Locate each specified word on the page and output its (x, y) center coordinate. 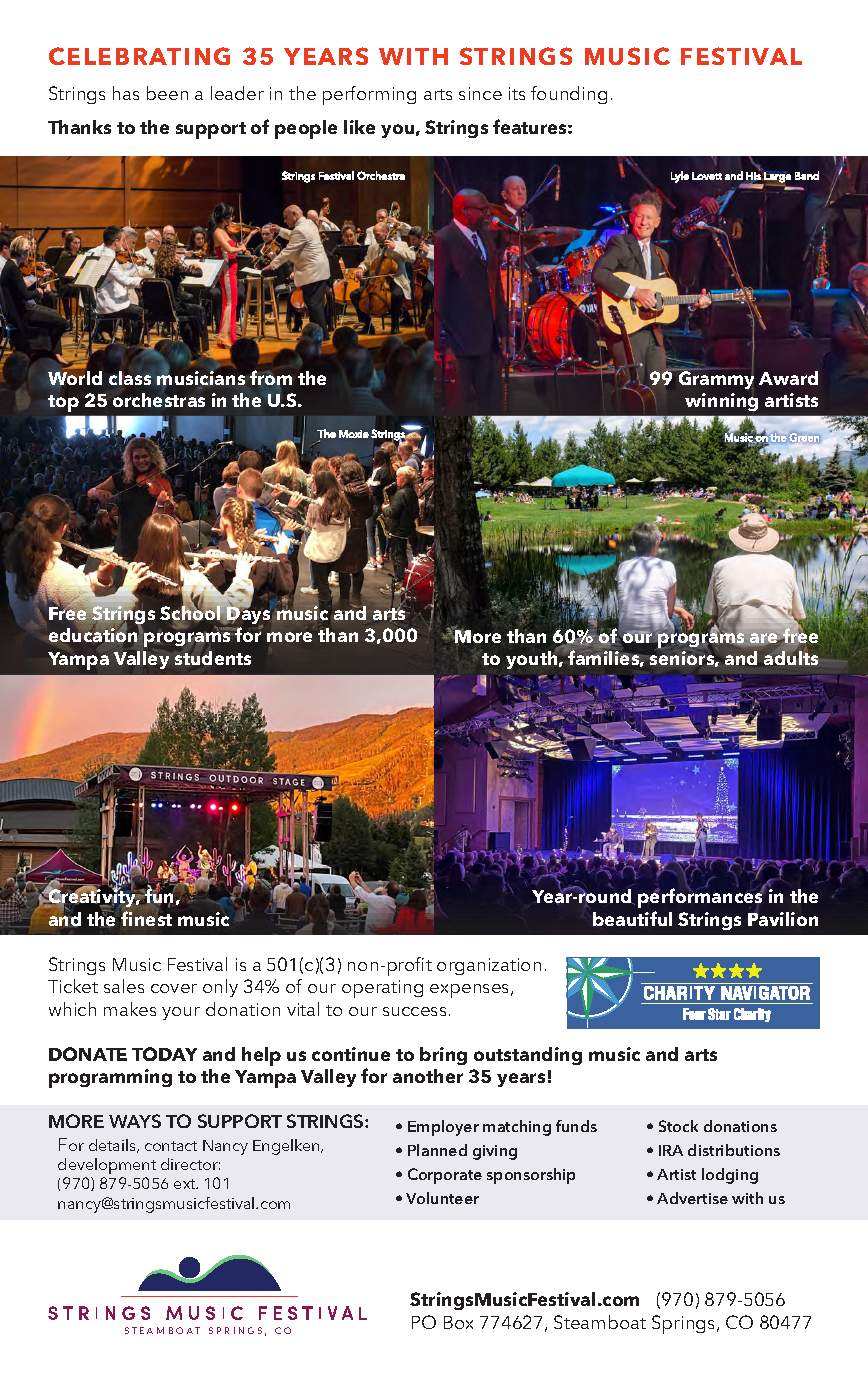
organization (489, 966)
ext (186, 1184)
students (213, 658)
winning (721, 402)
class (130, 378)
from (271, 377)
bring (443, 1056)
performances (701, 897)
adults (791, 657)
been (167, 93)
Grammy (715, 379)
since (480, 93)
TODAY (164, 1054)
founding (569, 95)
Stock (678, 1126)
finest (146, 918)
